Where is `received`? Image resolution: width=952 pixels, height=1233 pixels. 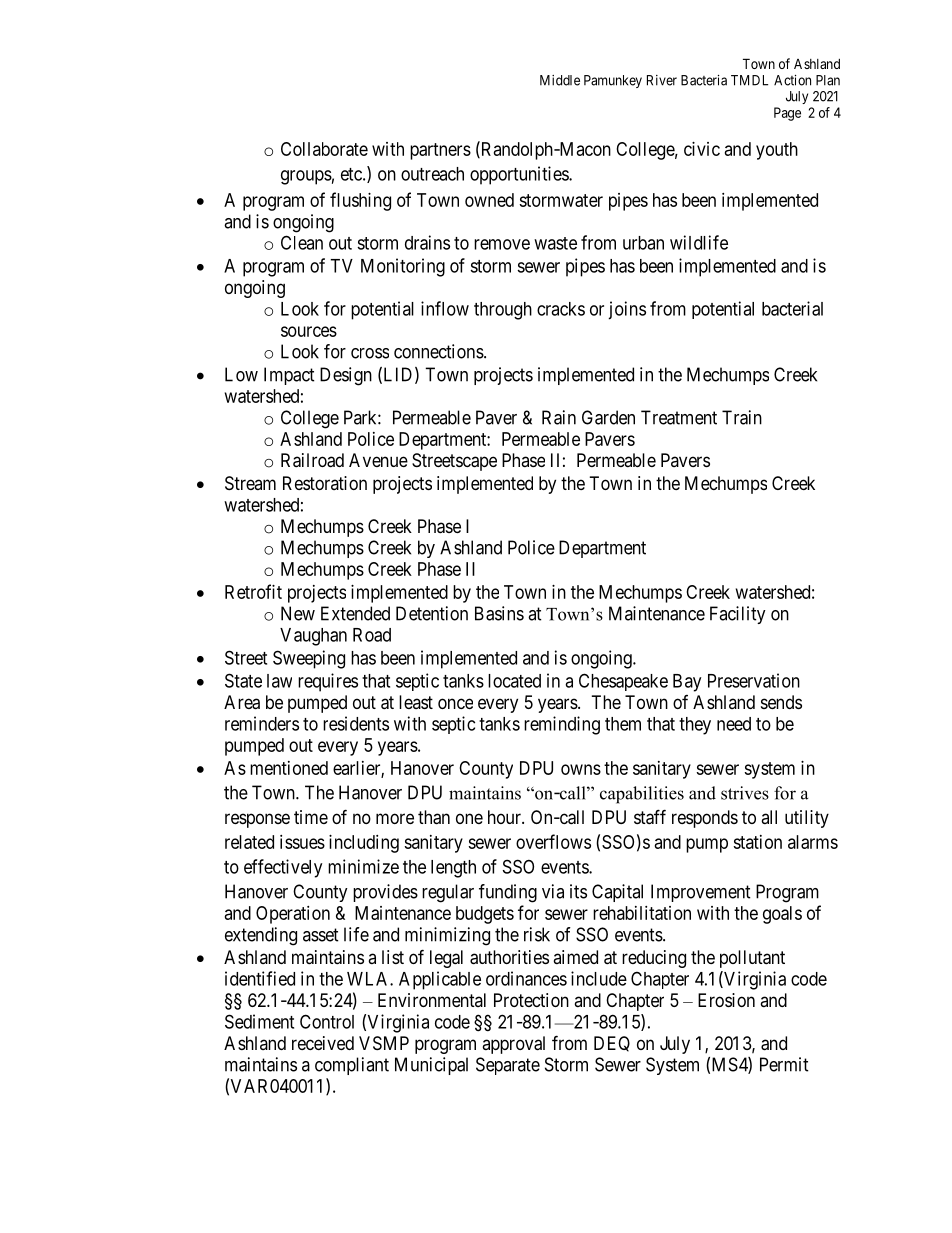 received is located at coordinates (323, 1043).
